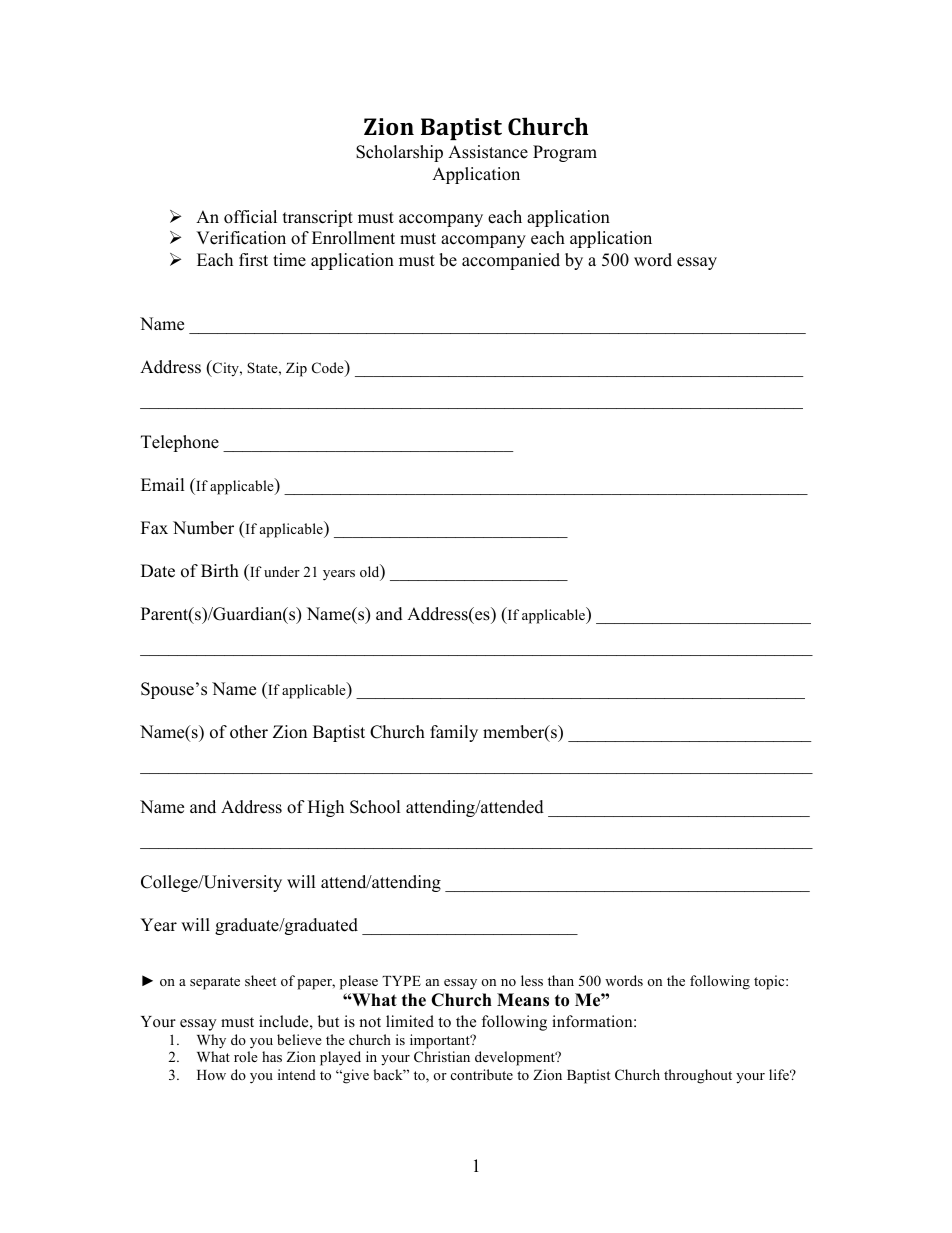 The height and width of the screenshot is (1233, 952). What do you see at coordinates (296, 369) in the screenshot?
I see `Zip` at bounding box center [296, 369].
